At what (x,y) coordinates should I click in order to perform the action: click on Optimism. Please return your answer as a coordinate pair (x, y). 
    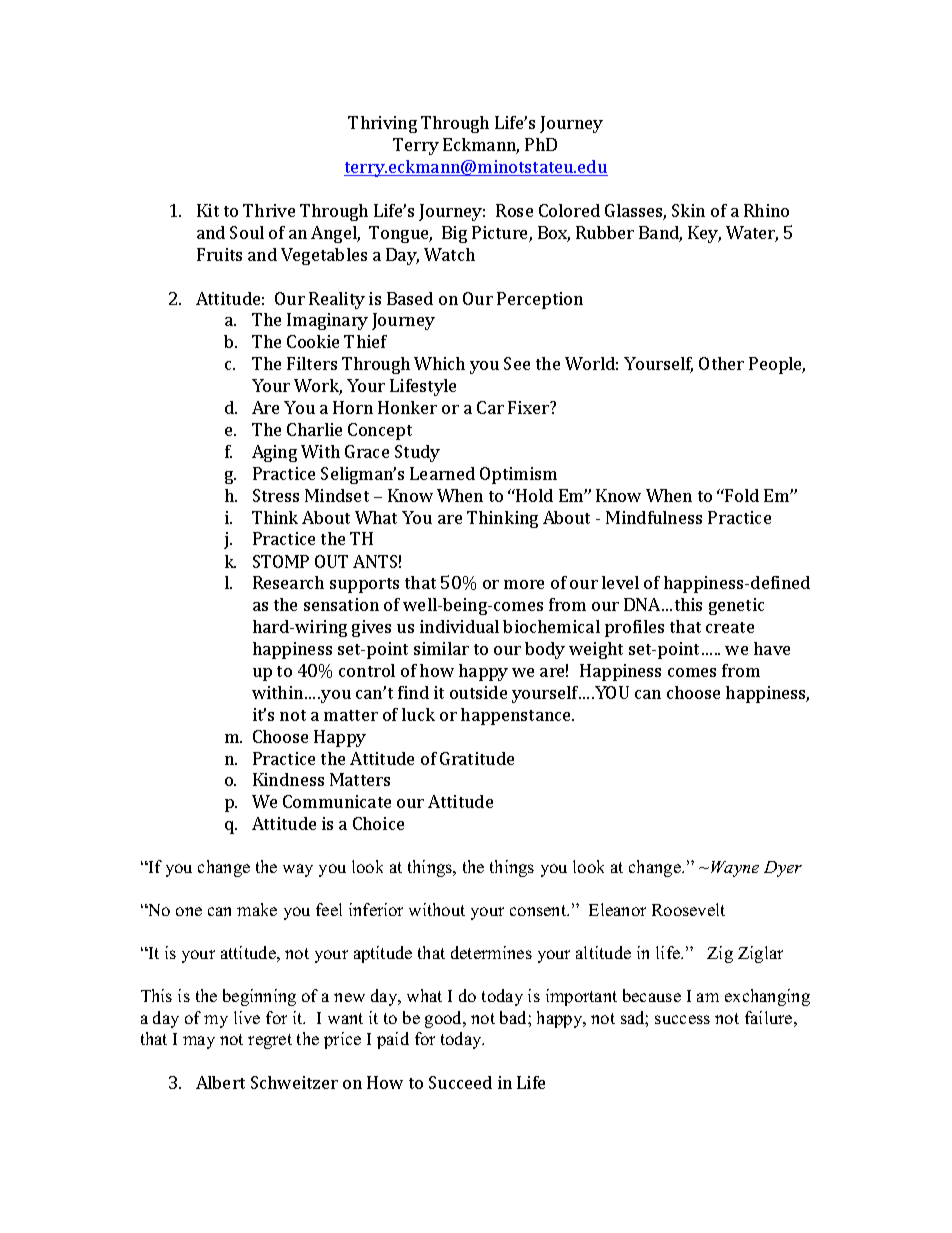
    Looking at the image, I should click on (518, 475).
